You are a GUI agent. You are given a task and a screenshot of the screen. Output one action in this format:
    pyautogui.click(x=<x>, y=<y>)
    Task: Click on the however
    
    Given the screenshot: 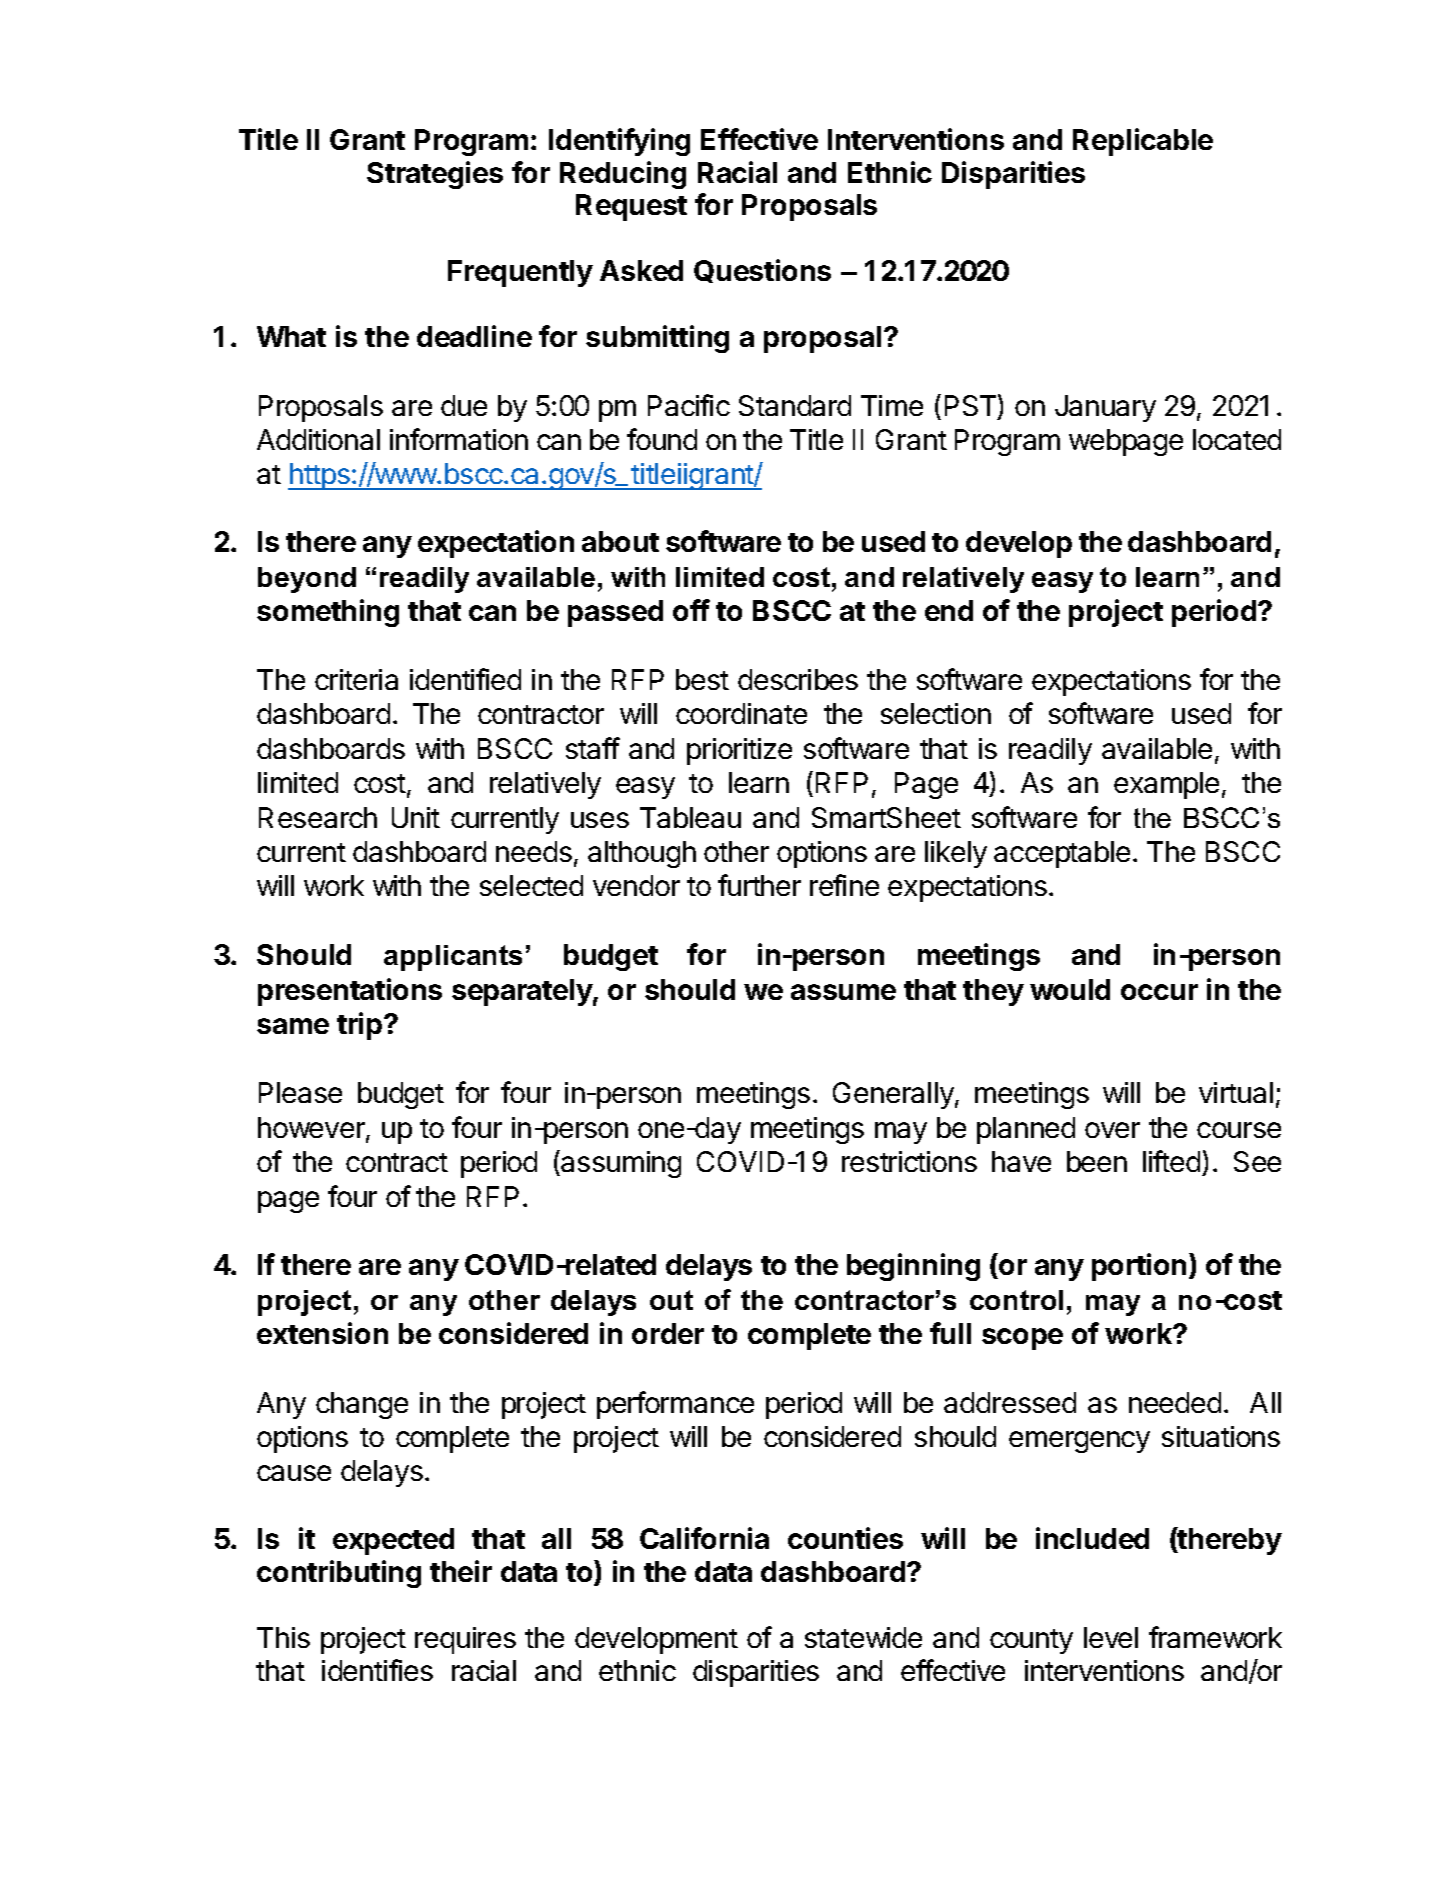 What is the action you would take?
    pyautogui.click(x=312, y=1129)
